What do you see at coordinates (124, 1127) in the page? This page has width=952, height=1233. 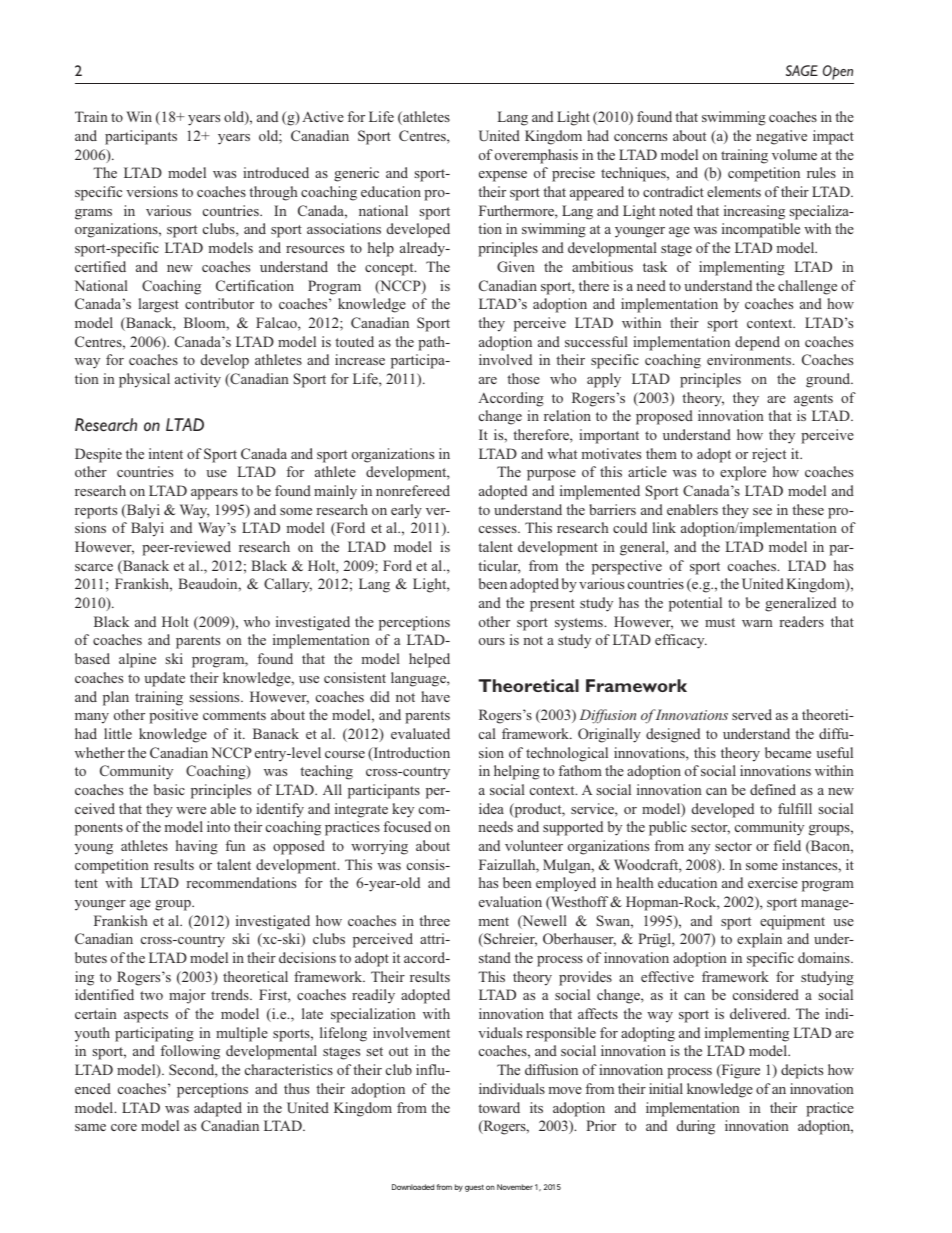 I see `core` at bounding box center [124, 1127].
